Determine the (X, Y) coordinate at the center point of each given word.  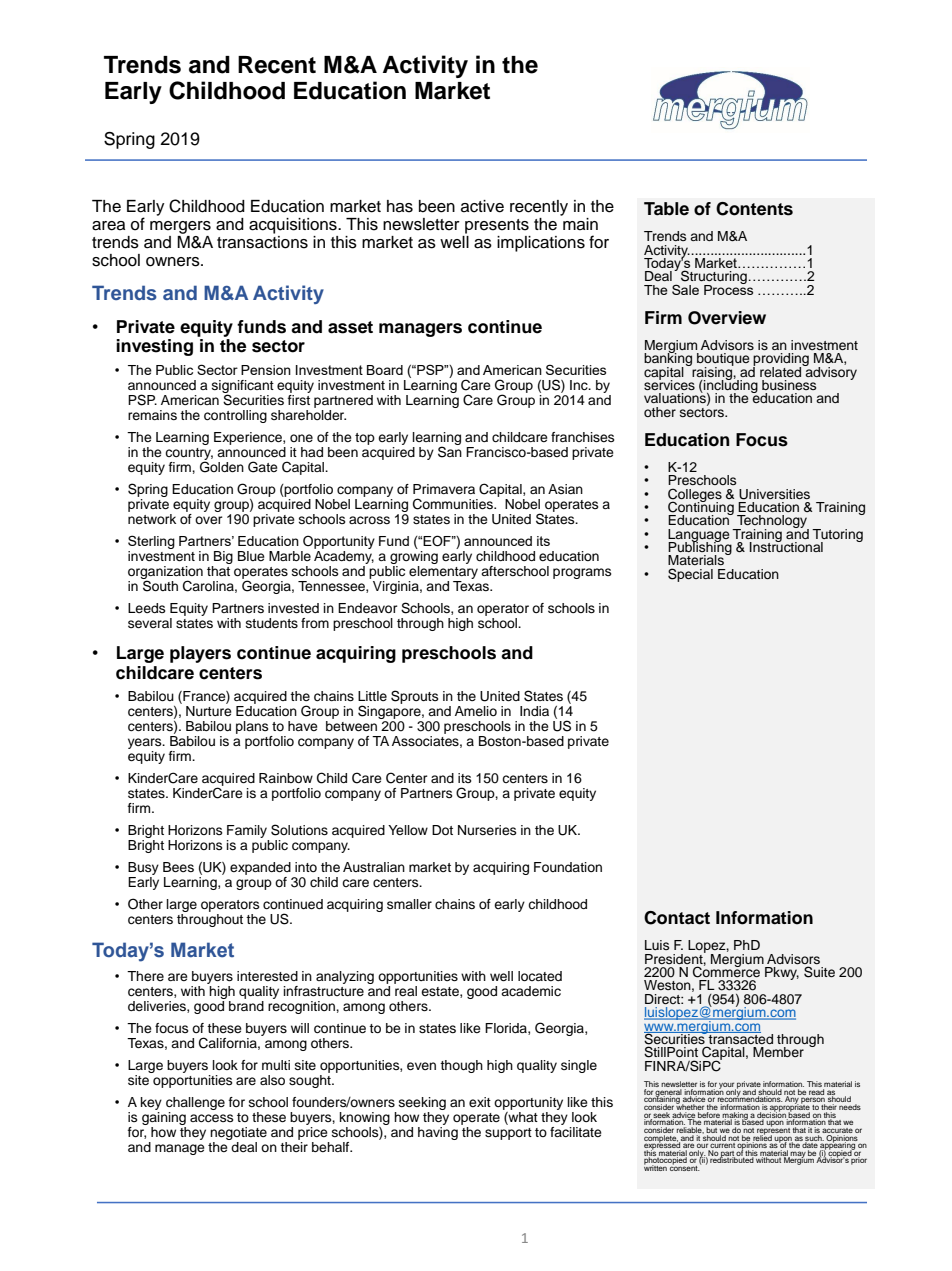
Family (248, 833)
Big (223, 557)
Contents (754, 209)
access (211, 1118)
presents (497, 226)
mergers (180, 227)
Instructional (786, 546)
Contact (677, 918)
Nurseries (487, 830)
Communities (454, 504)
